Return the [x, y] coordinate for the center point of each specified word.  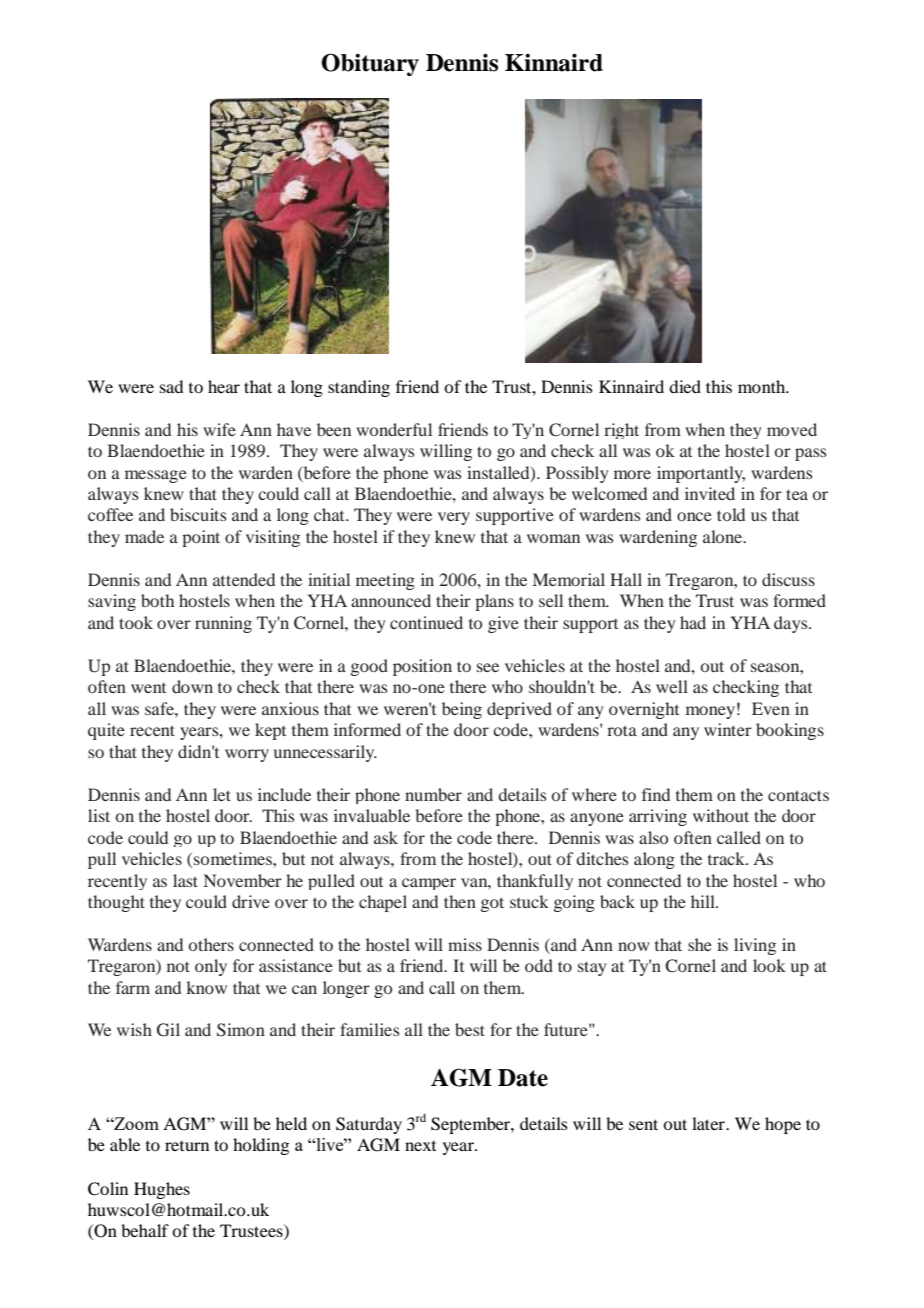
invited [710, 493]
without [721, 815]
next [420, 1146]
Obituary [370, 64]
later [709, 1123]
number [433, 794]
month [763, 386]
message [156, 476]
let [222, 794]
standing [359, 388]
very [454, 518]
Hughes [162, 1190]
